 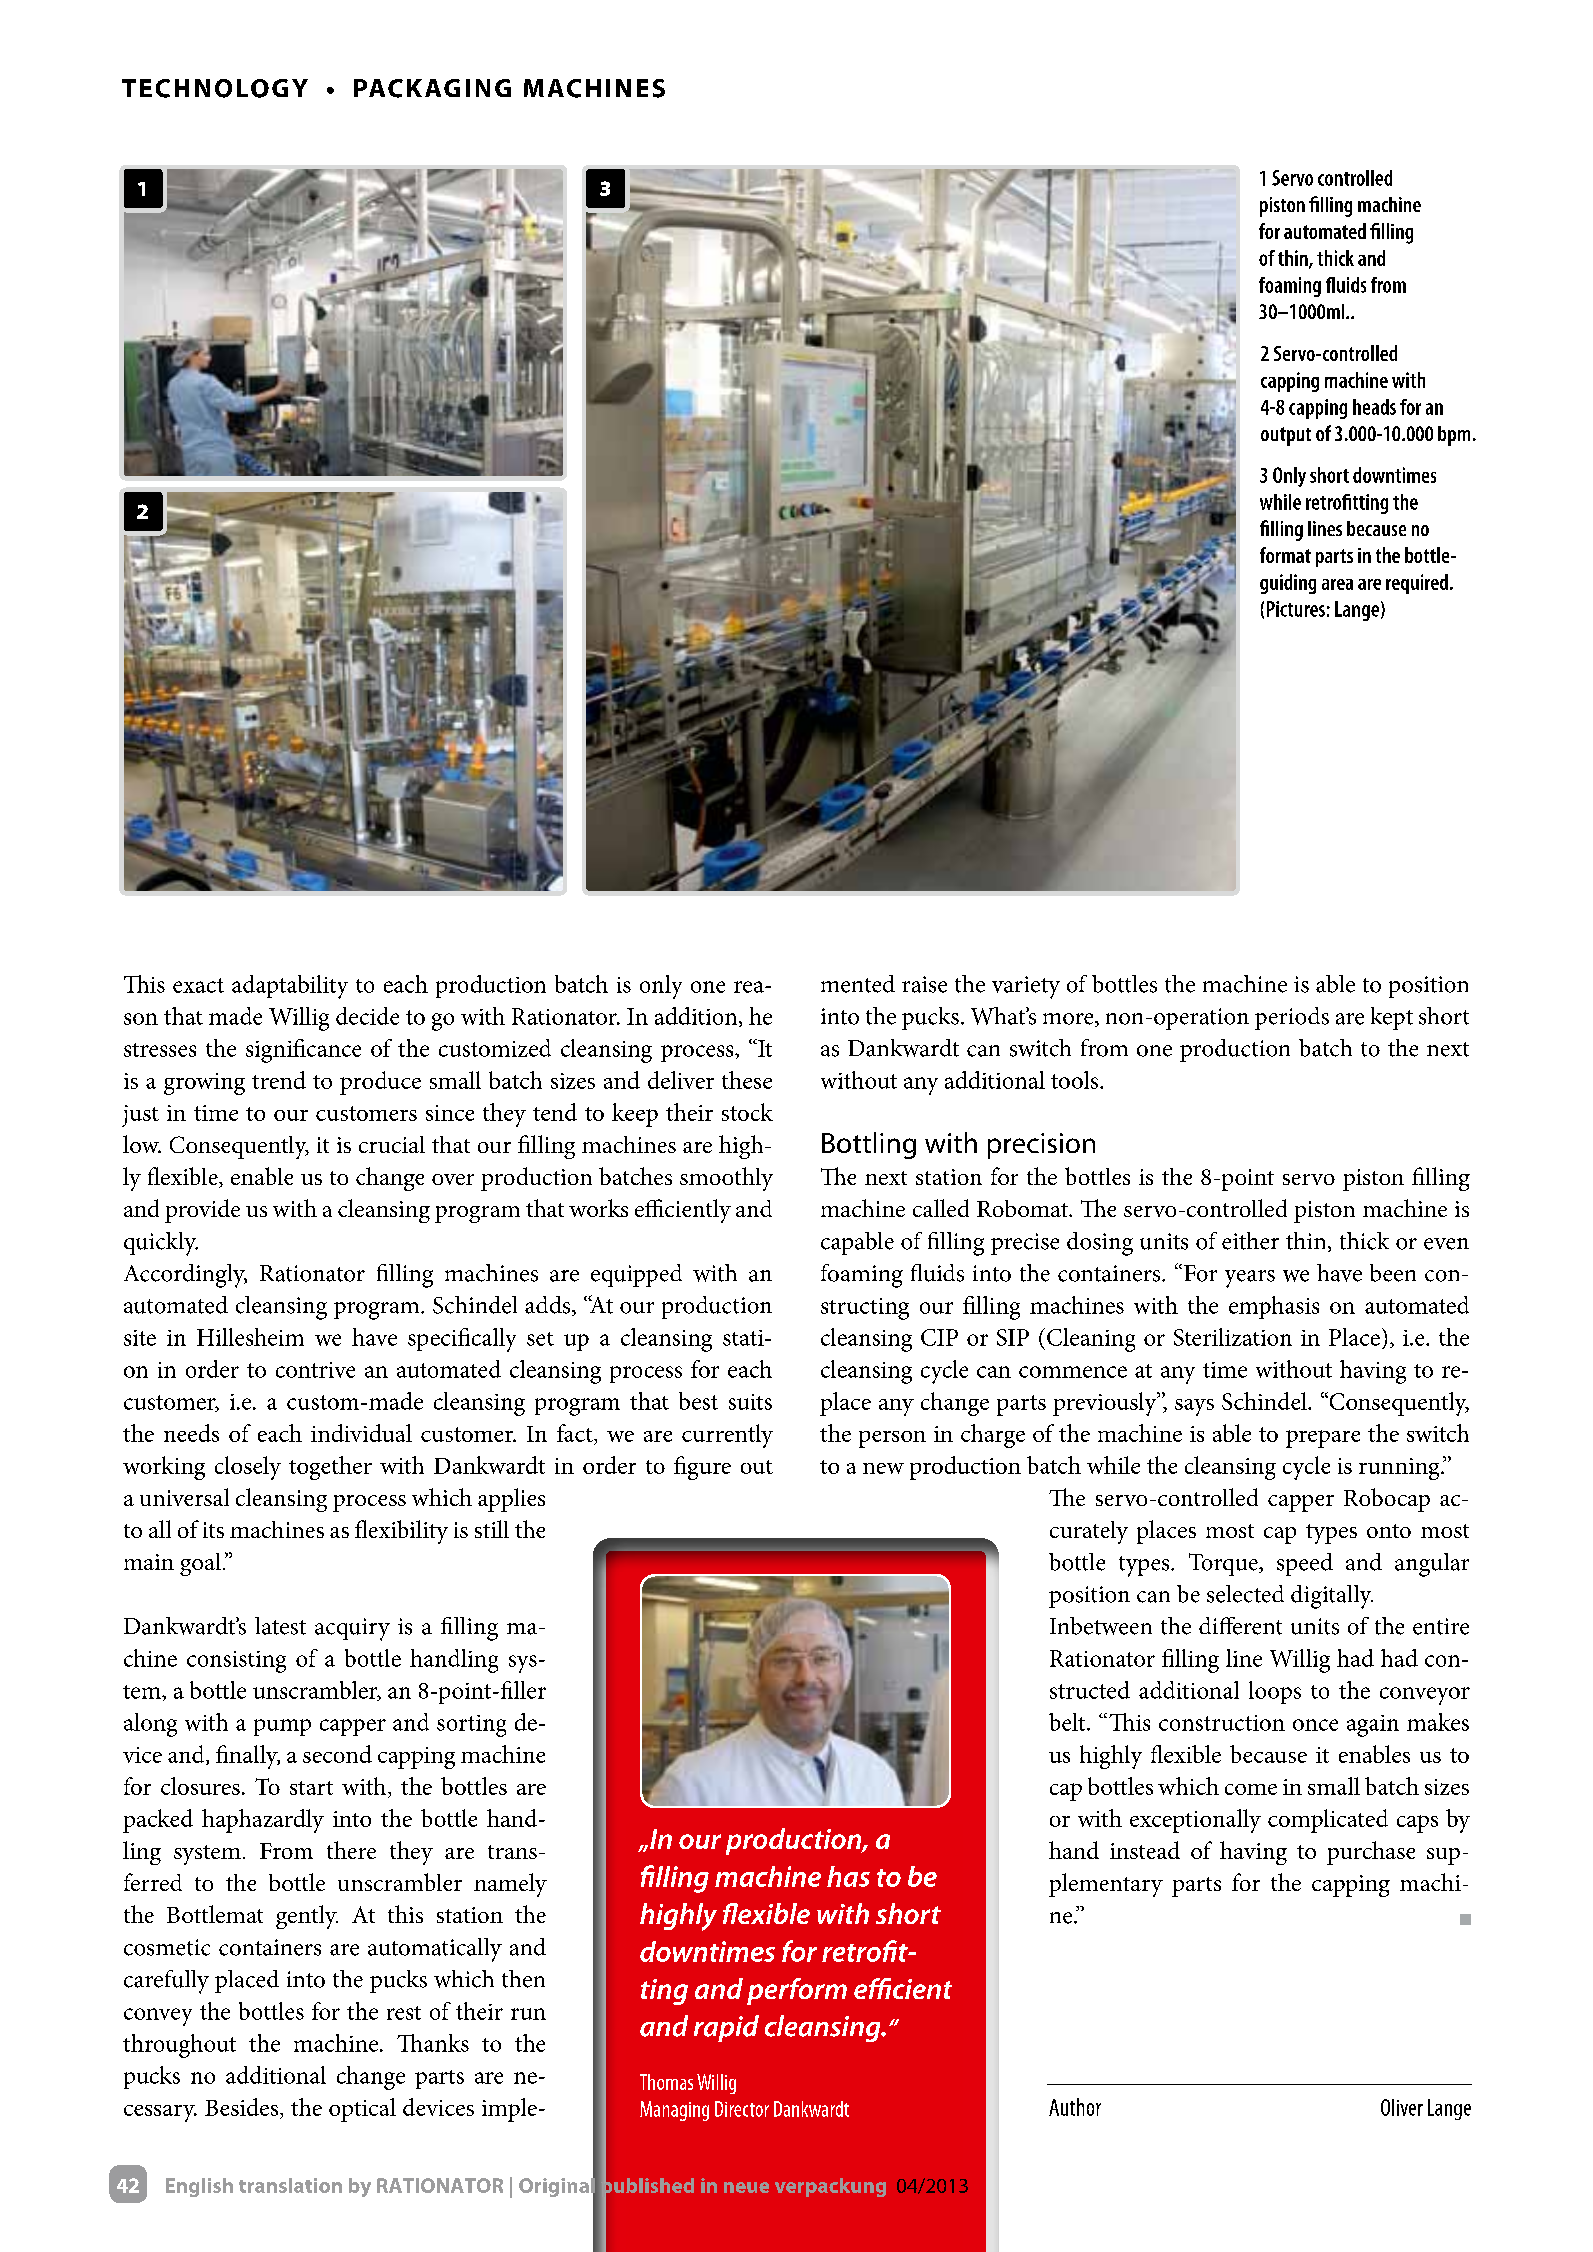 What do you see at coordinates (1374, 407) in the screenshot?
I see `heads` at bounding box center [1374, 407].
